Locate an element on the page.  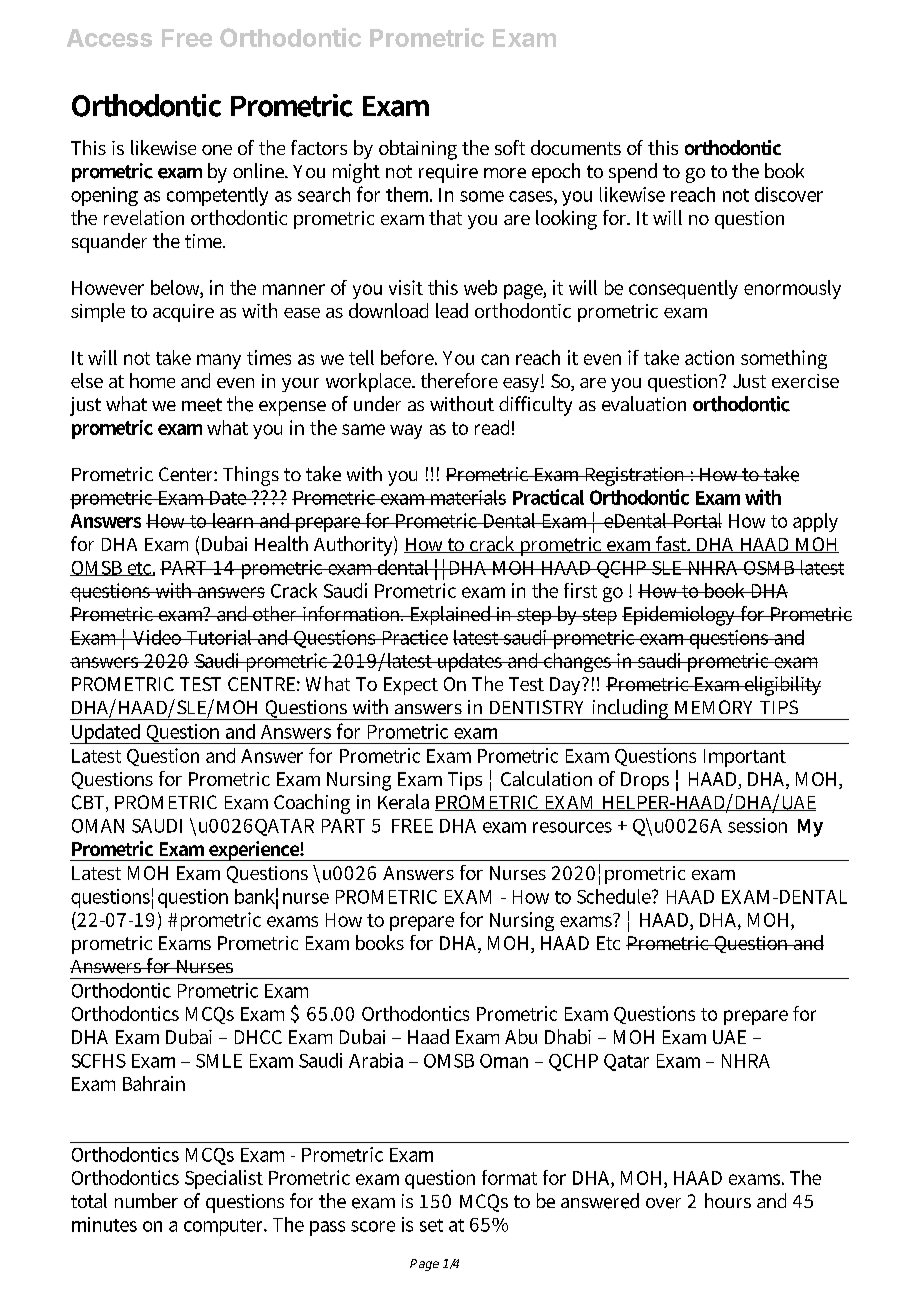
learn is located at coordinates (233, 520).
